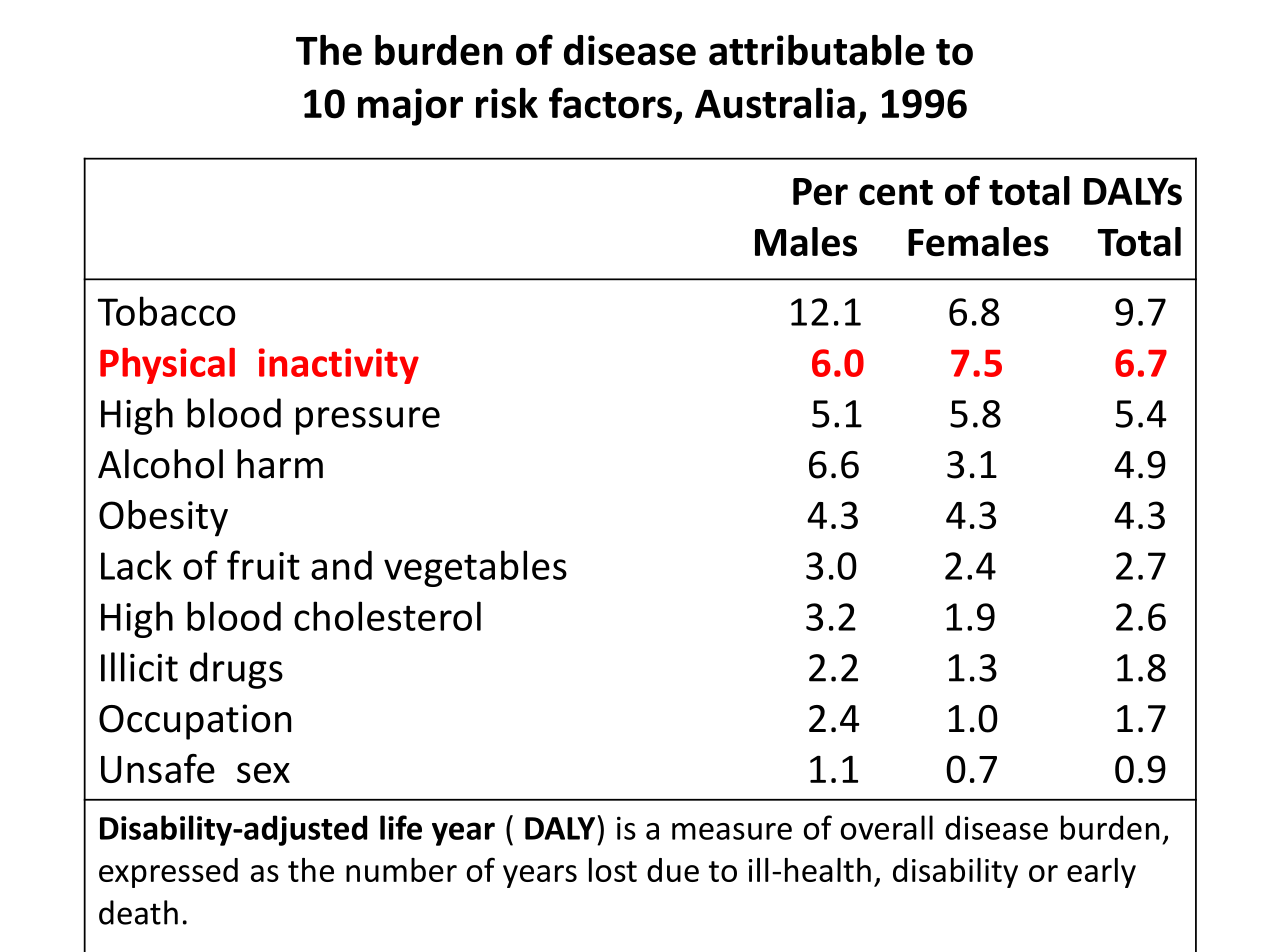 The image size is (1270, 952). Describe the element at coordinates (280, 464) in the document. I see `harm` at that location.
